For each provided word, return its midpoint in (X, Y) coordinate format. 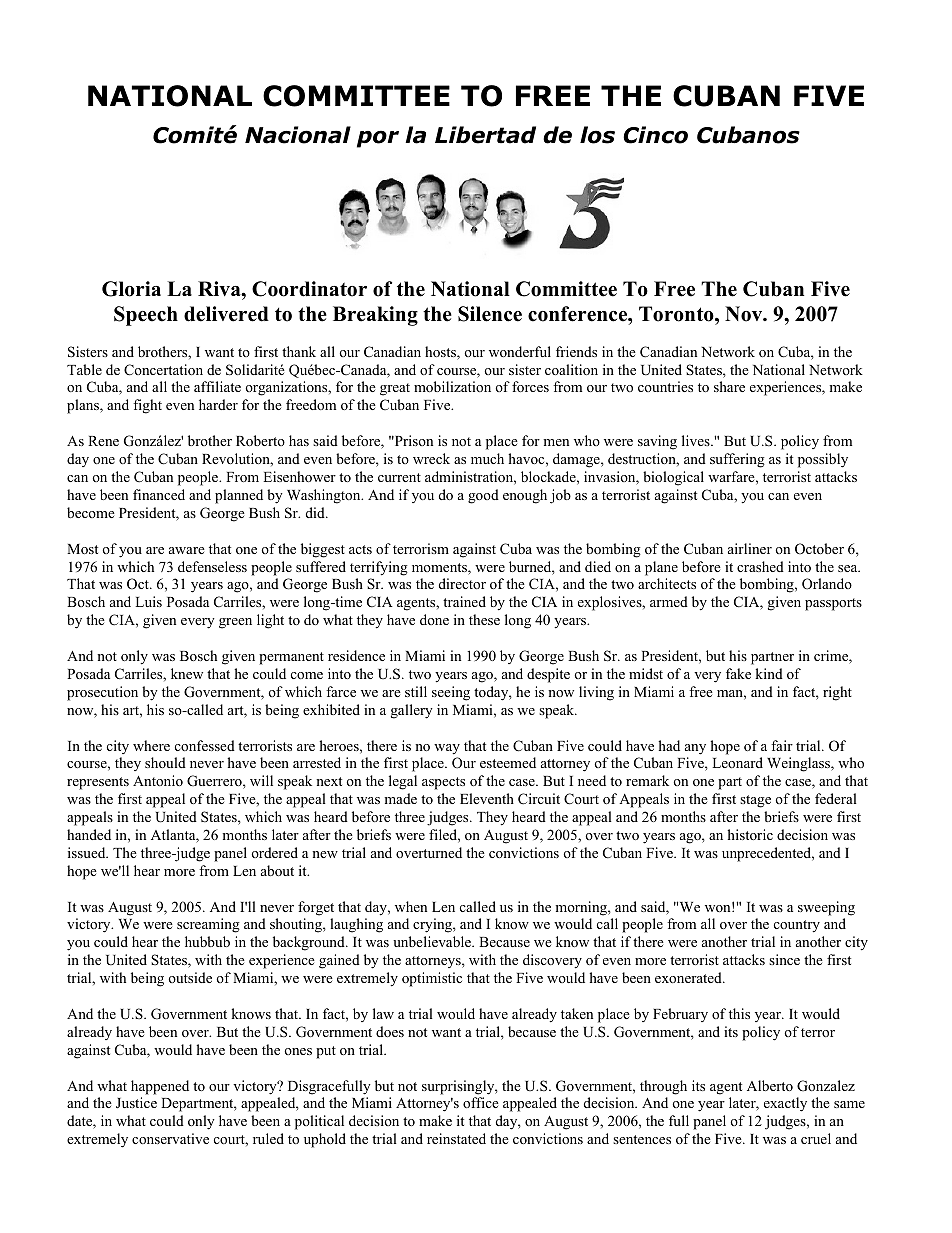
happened (160, 1087)
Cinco (655, 135)
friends (576, 351)
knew (187, 673)
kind (769, 673)
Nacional (298, 135)
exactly (785, 1104)
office (481, 1102)
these (484, 619)
